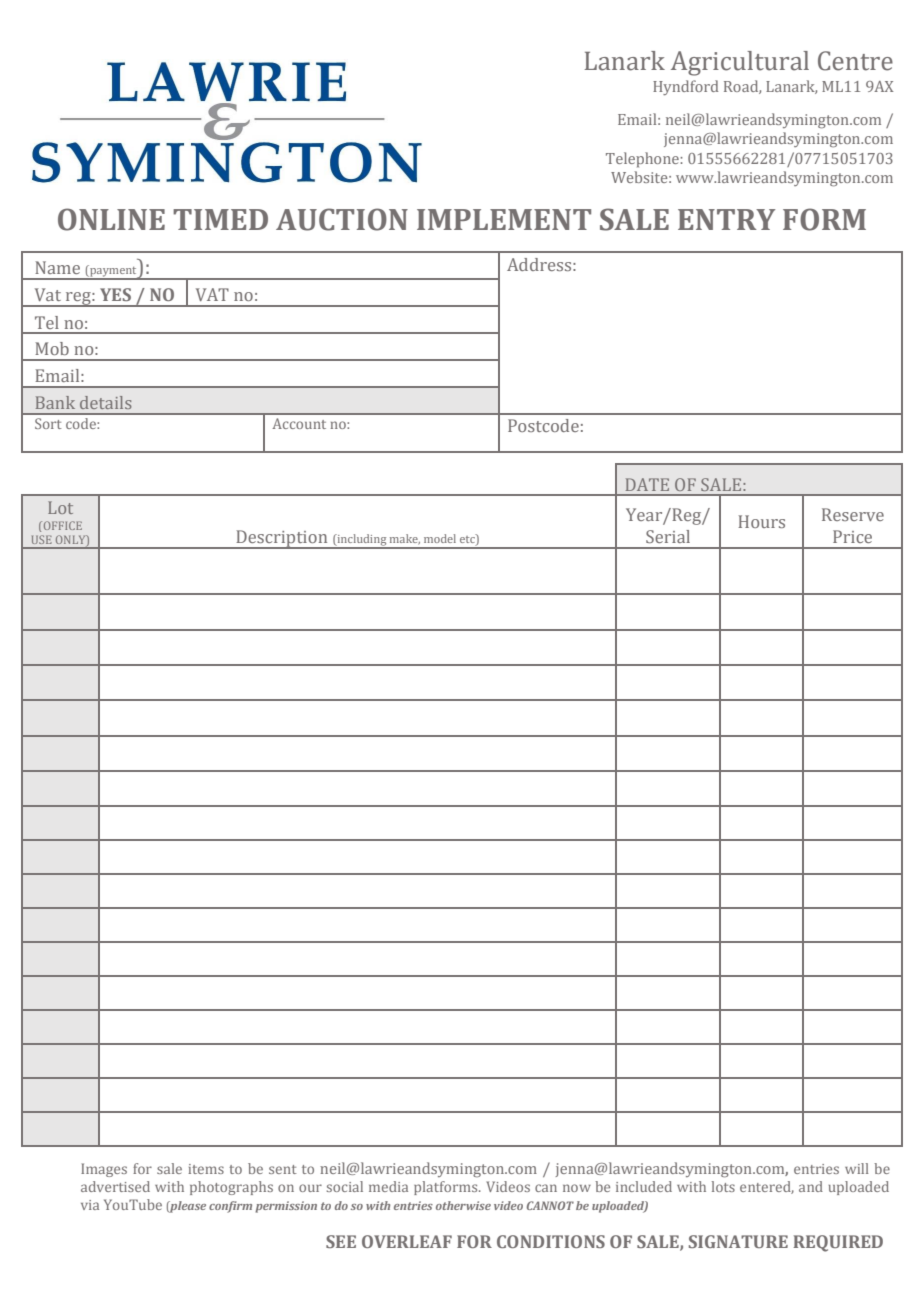 This screenshot has width=924, height=1308. What do you see at coordinates (504, 219) in the screenshot?
I see `IMPLEMENT` at bounding box center [504, 219].
